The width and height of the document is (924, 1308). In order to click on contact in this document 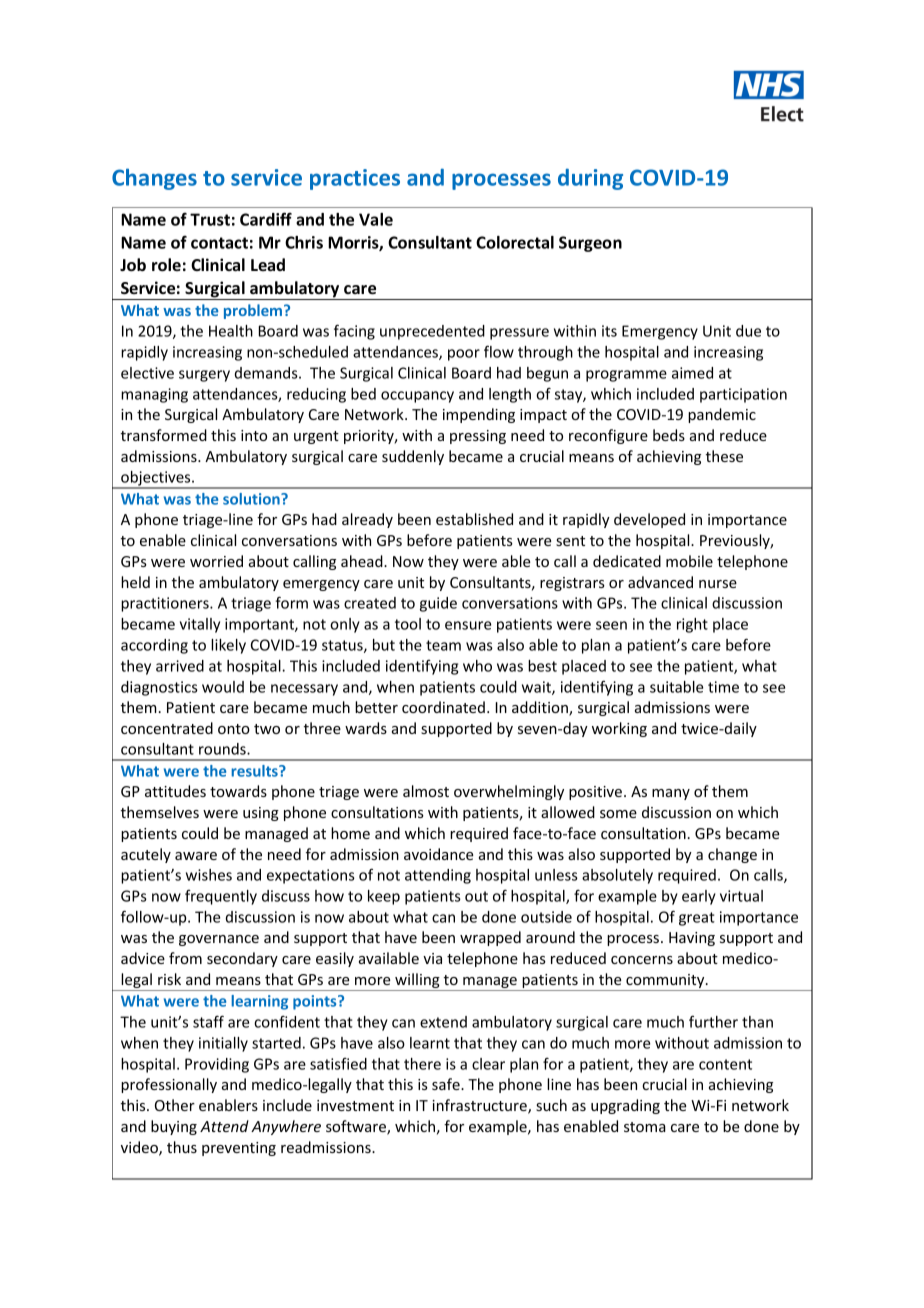, I will do `click(219, 243)`.
